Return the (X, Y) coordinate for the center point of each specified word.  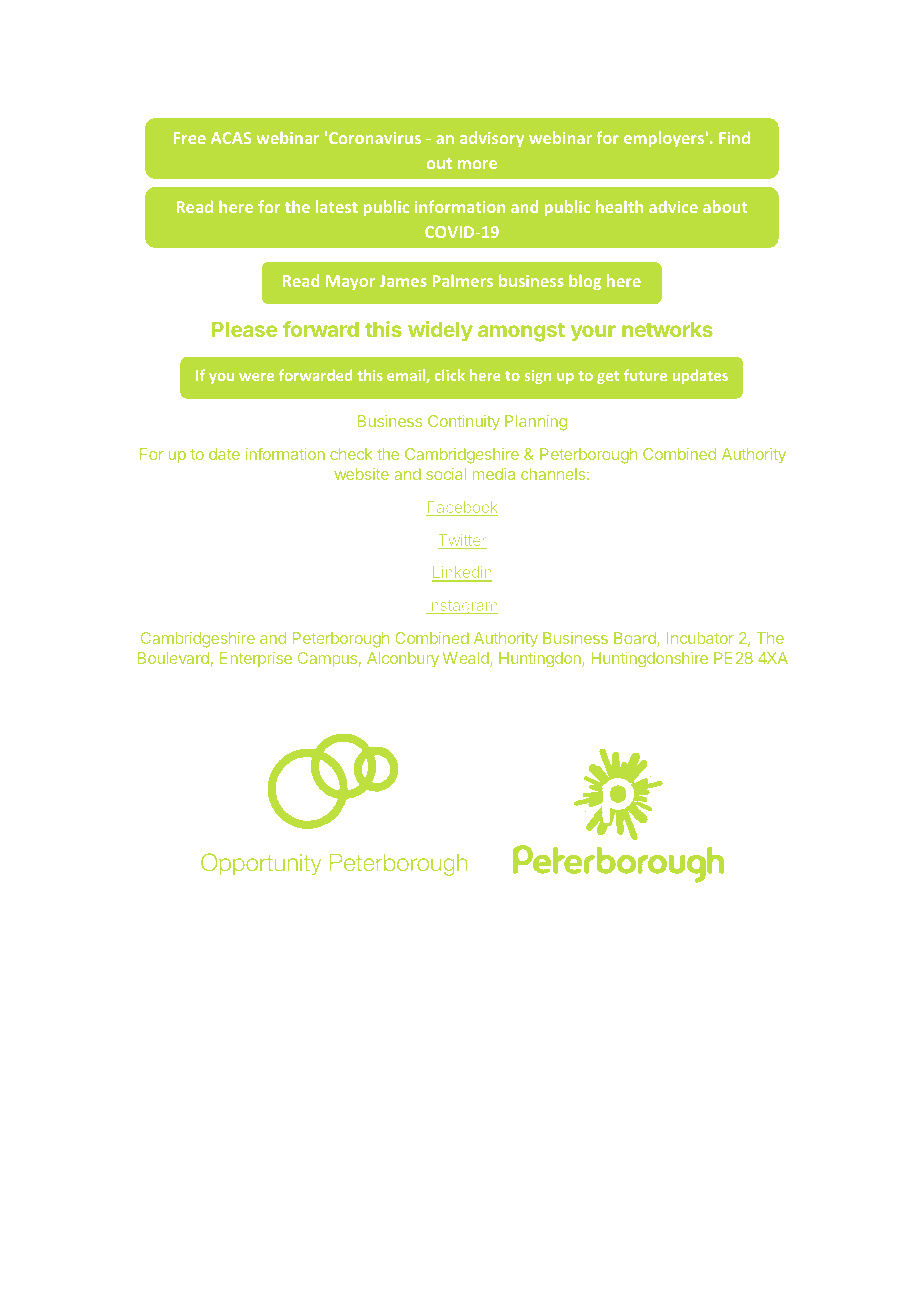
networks (667, 329)
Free (190, 138)
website (361, 474)
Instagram (462, 607)
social (446, 474)
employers (664, 139)
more (477, 164)
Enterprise (256, 659)
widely (440, 331)
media (493, 474)
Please (245, 329)
